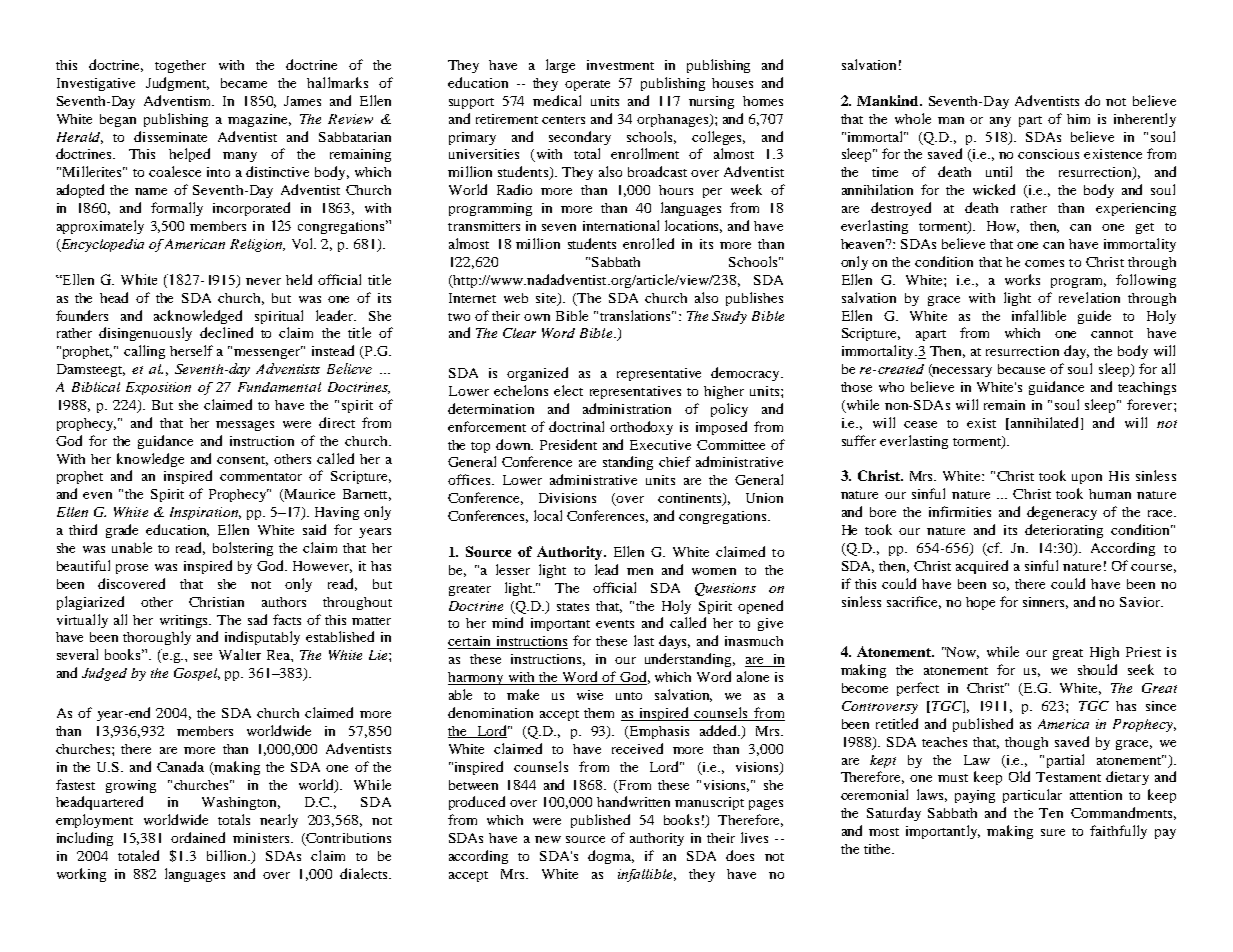 This screenshot has height=952, width=1233. What do you see at coordinates (1078, 119) in the screenshot?
I see `him` at bounding box center [1078, 119].
